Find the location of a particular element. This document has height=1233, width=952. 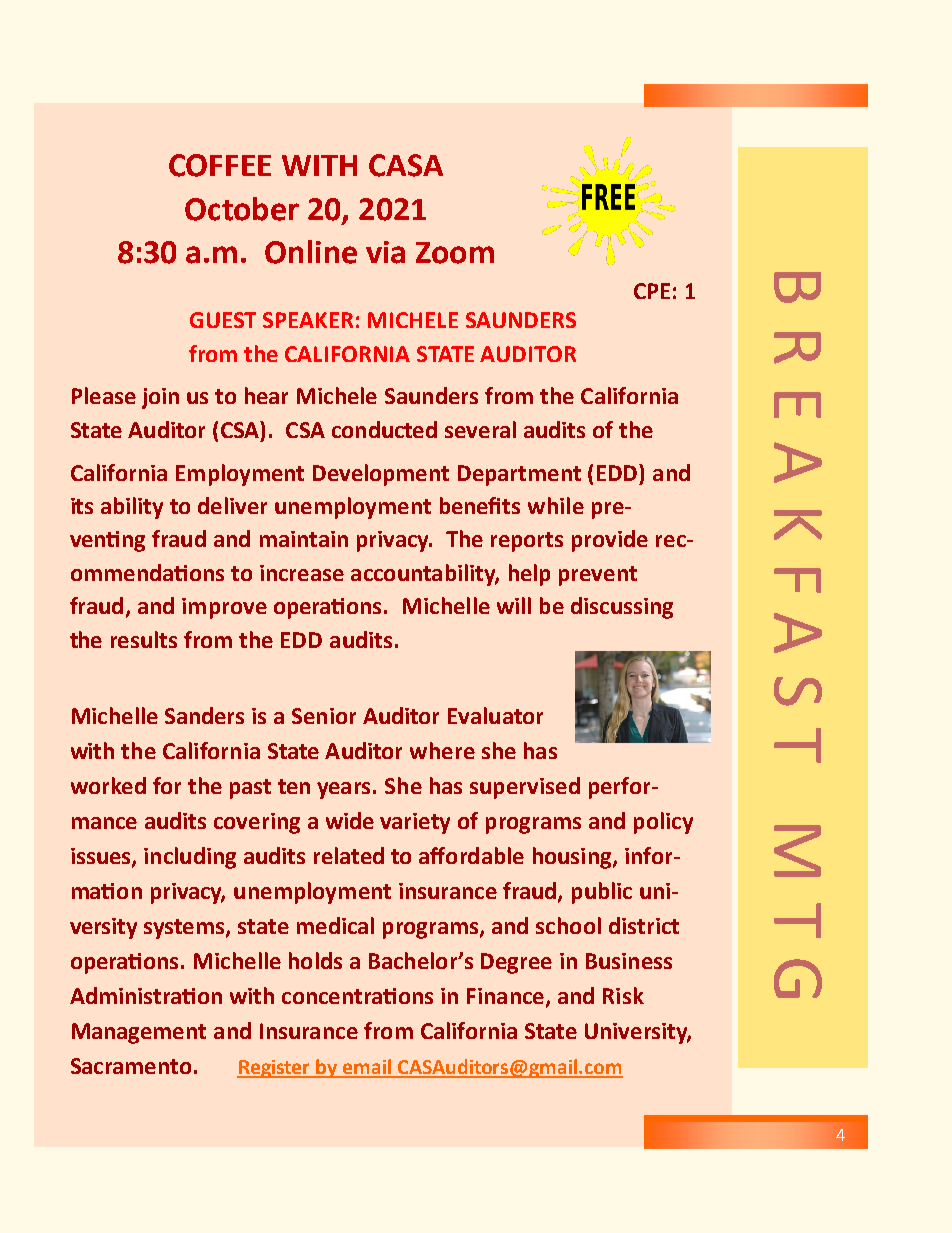

Management is located at coordinates (139, 1033).
